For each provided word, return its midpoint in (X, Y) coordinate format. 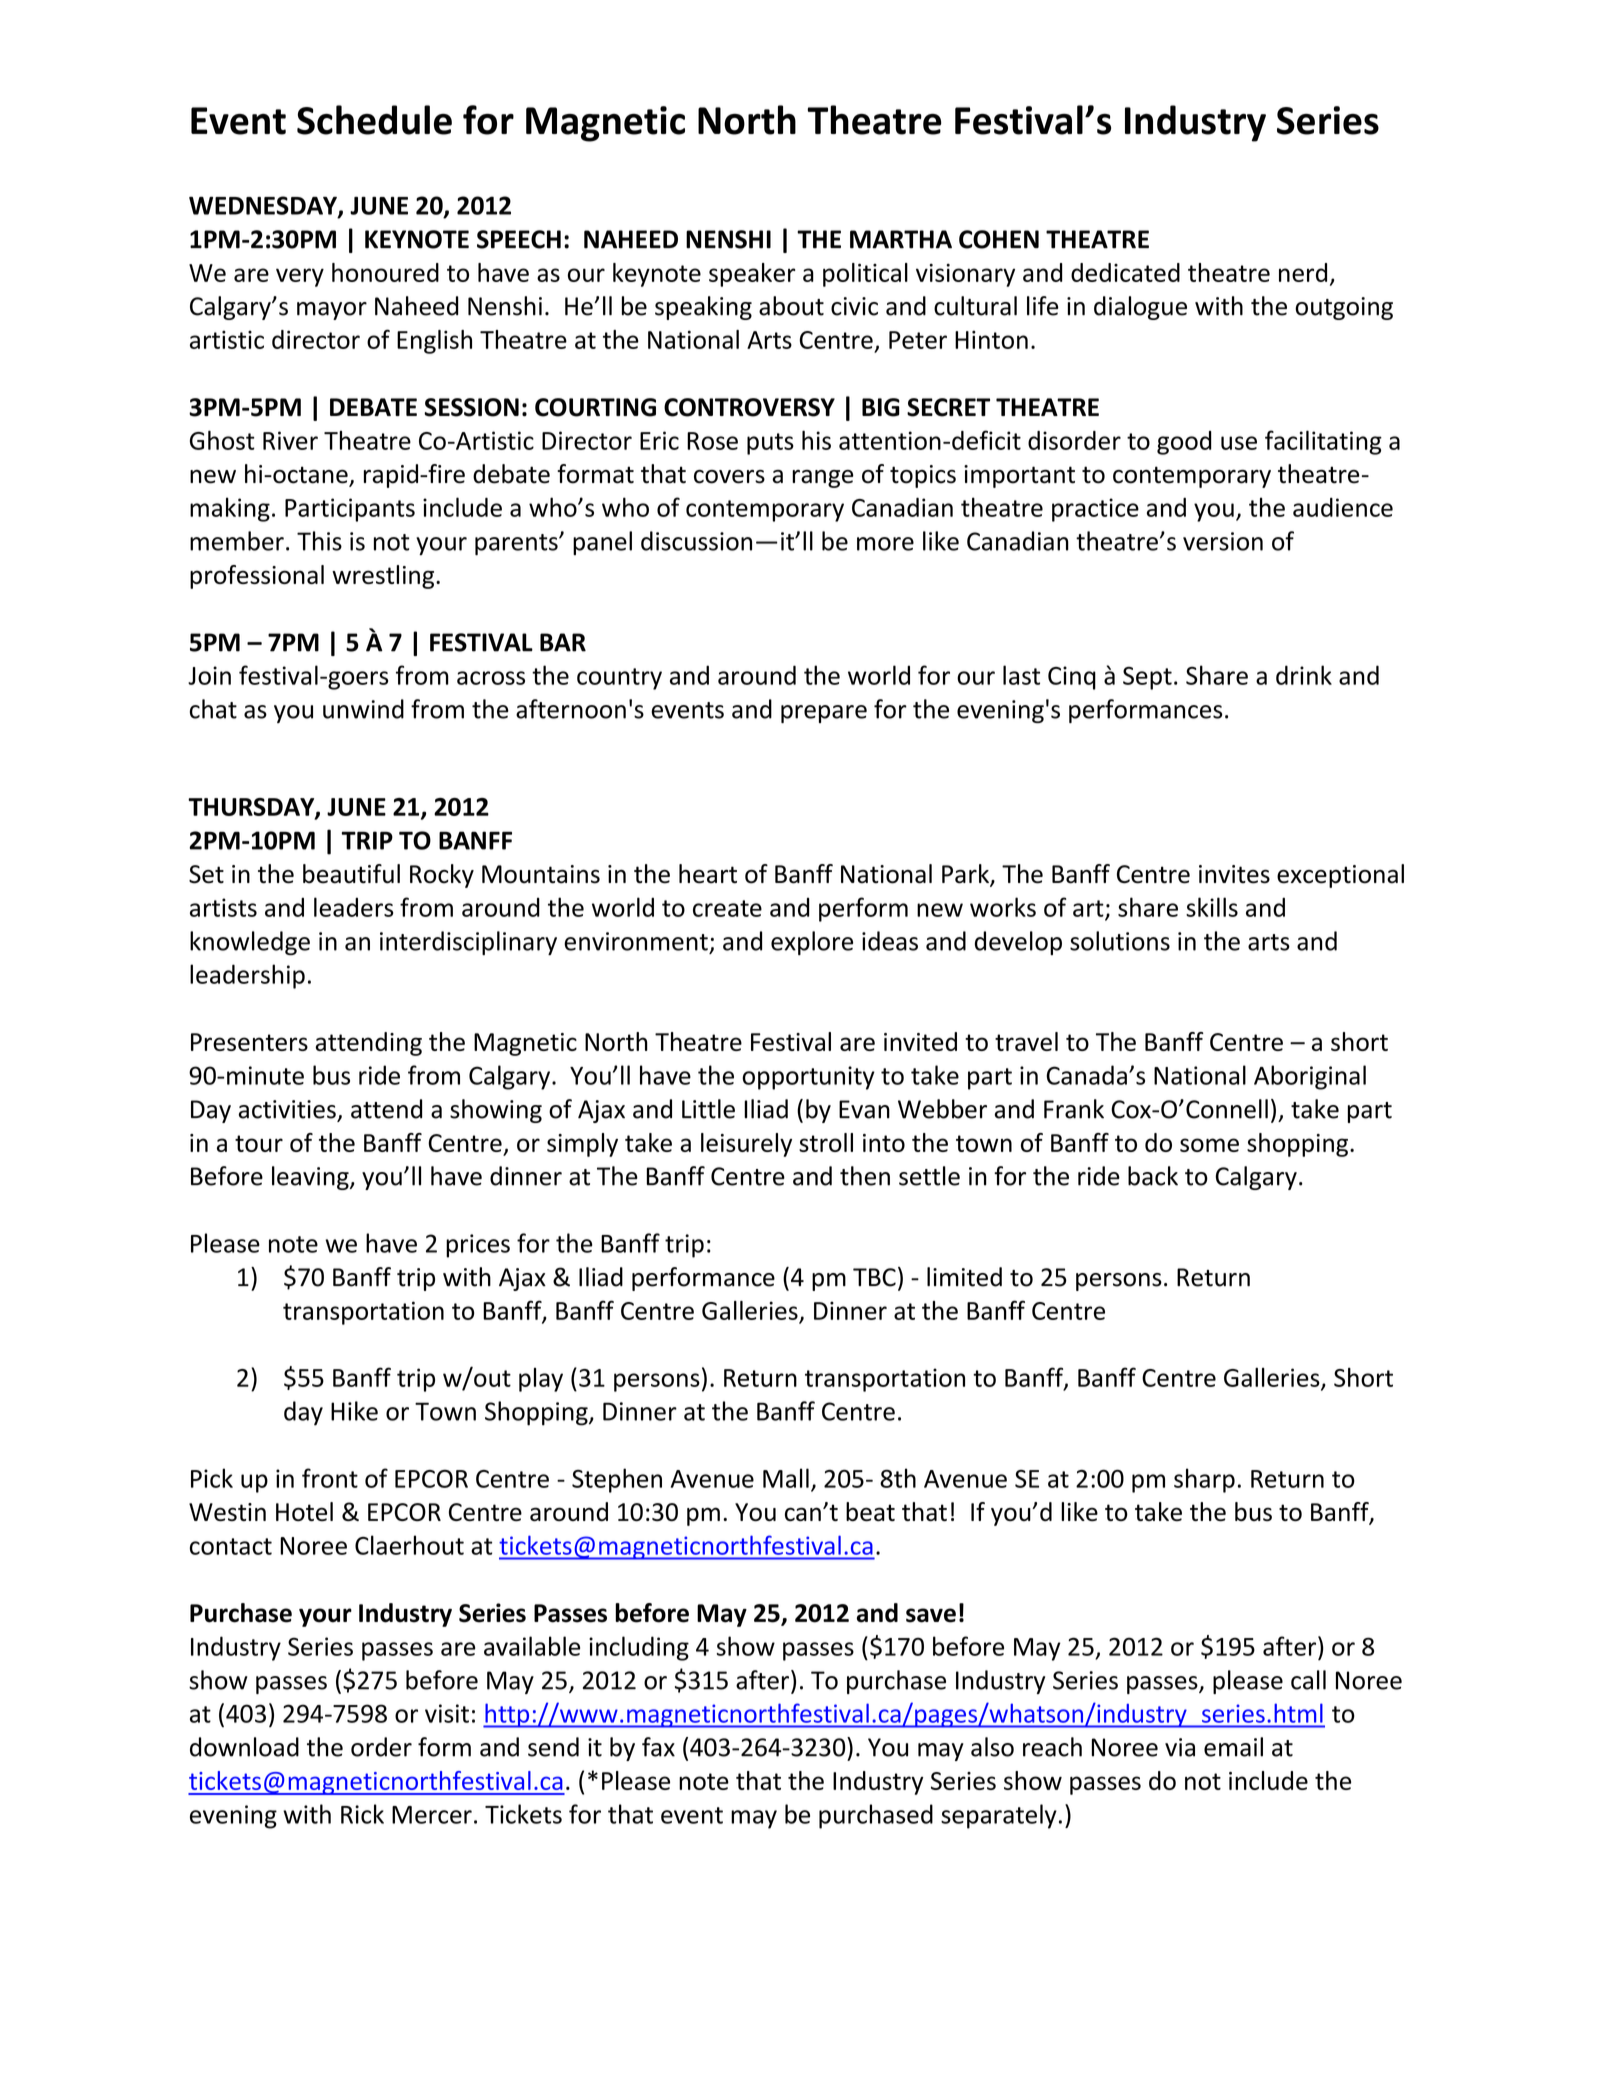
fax (658, 1747)
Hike (354, 1411)
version (1223, 541)
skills (1212, 907)
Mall (786, 1478)
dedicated (1125, 272)
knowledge (250, 943)
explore (812, 943)
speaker (752, 275)
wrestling (384, 577)
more (885, 544)
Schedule (374, 120)
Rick (362, 1814)
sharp (1204, 1480)
